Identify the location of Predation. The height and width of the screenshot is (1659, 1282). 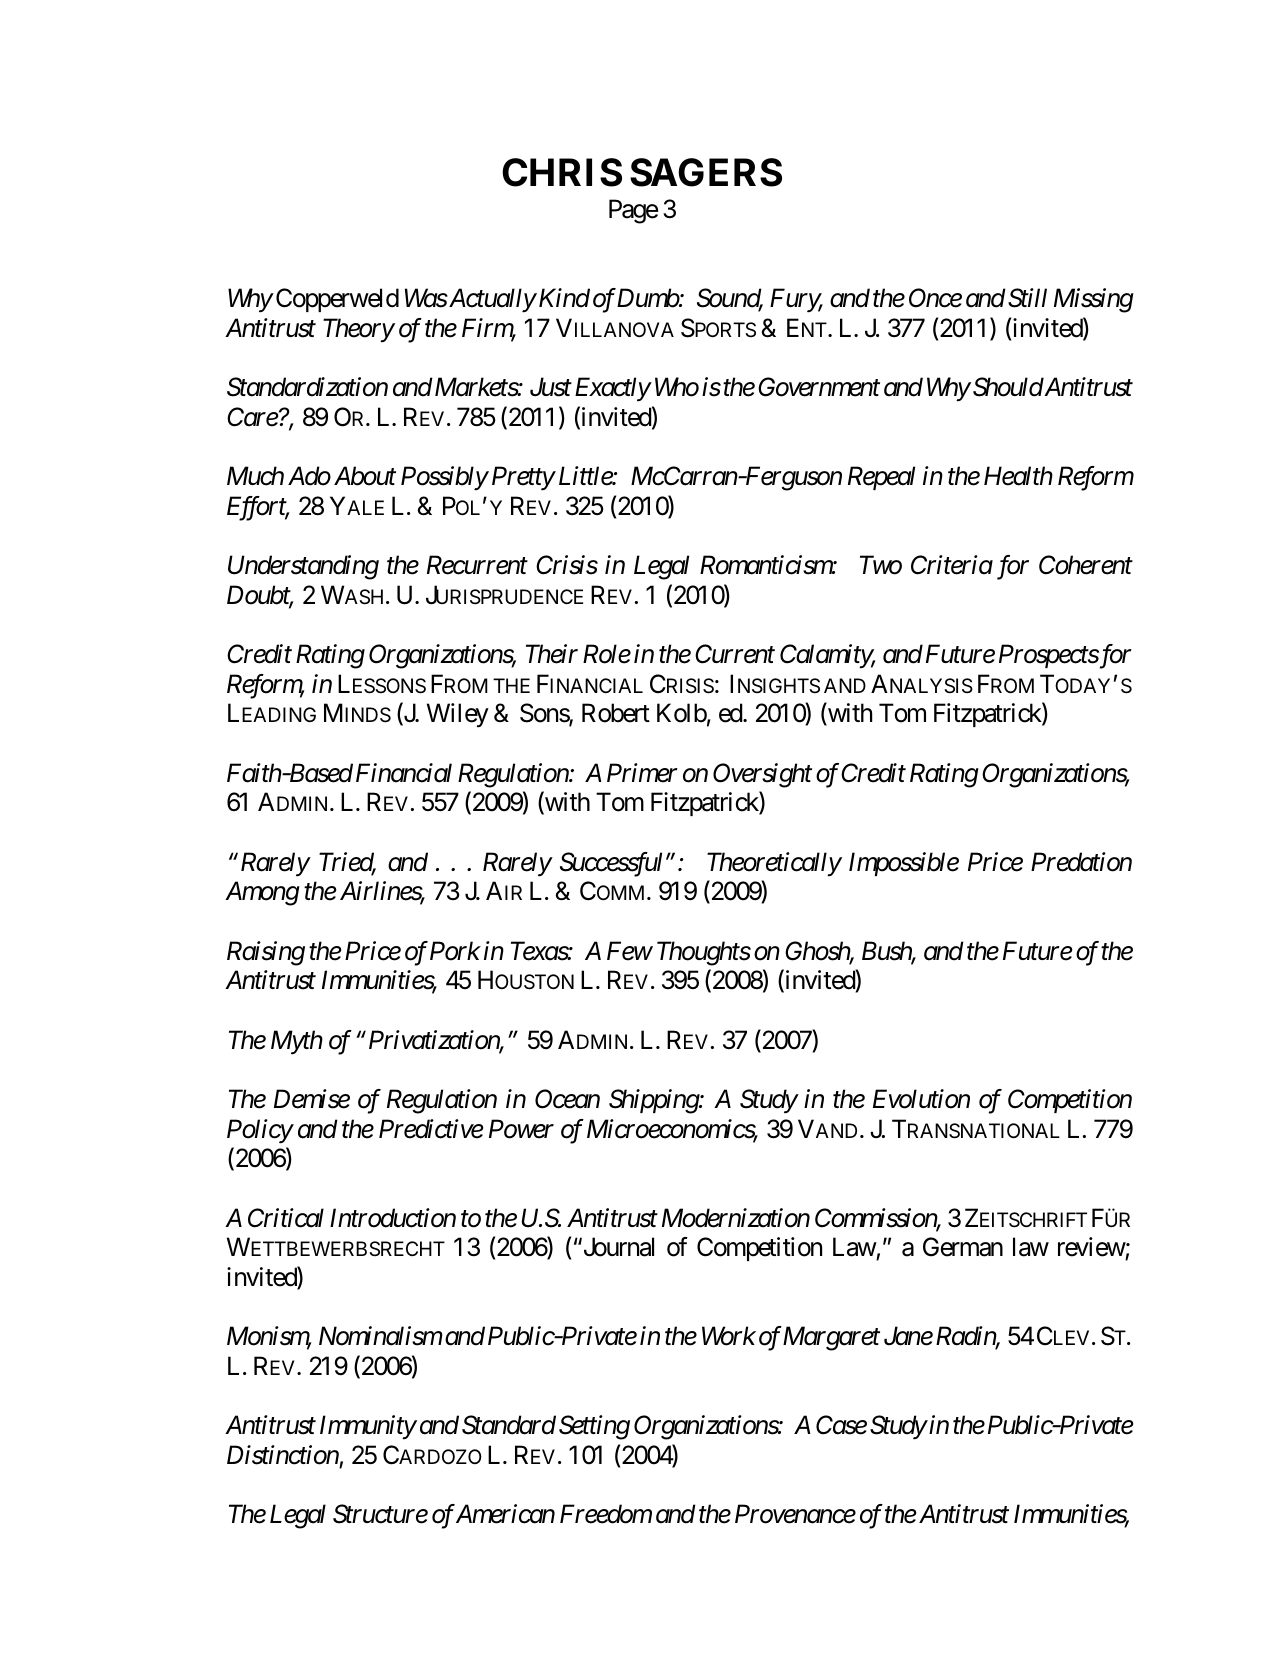
(1081, 862).
